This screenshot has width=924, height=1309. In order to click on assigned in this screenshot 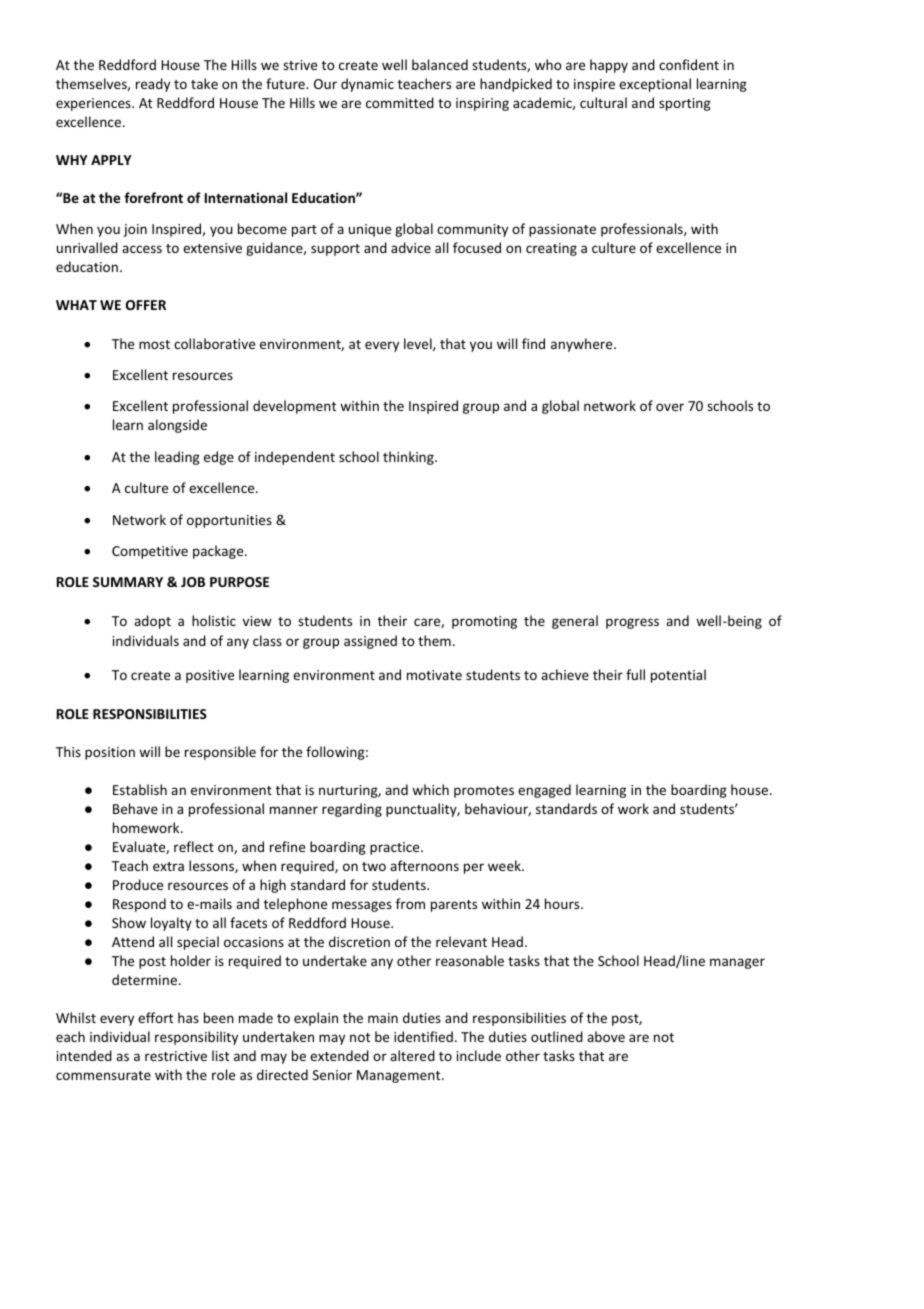, I will do `click(370, 642)`.
